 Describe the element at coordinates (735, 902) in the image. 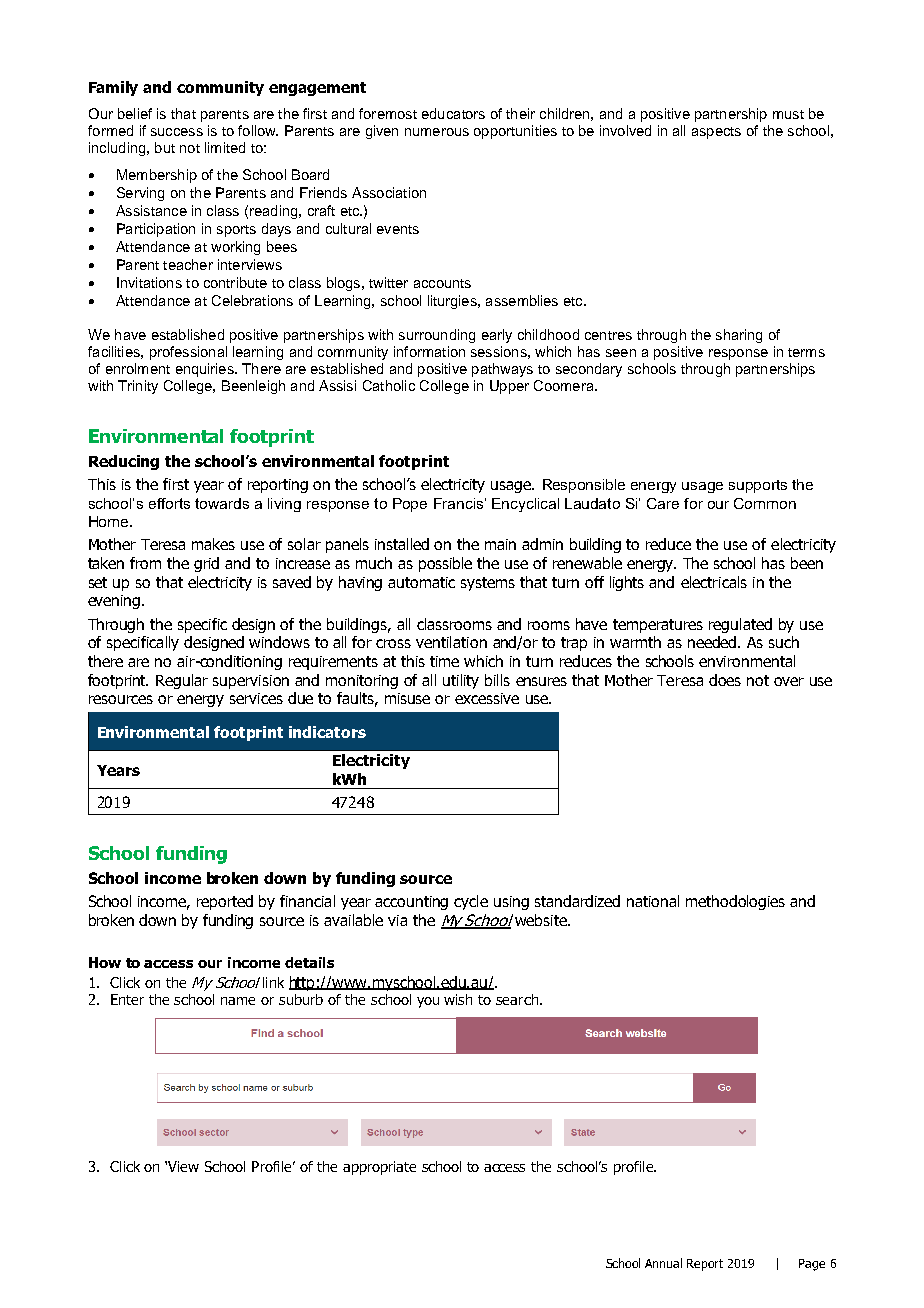

I see `methodologies` at that location.
